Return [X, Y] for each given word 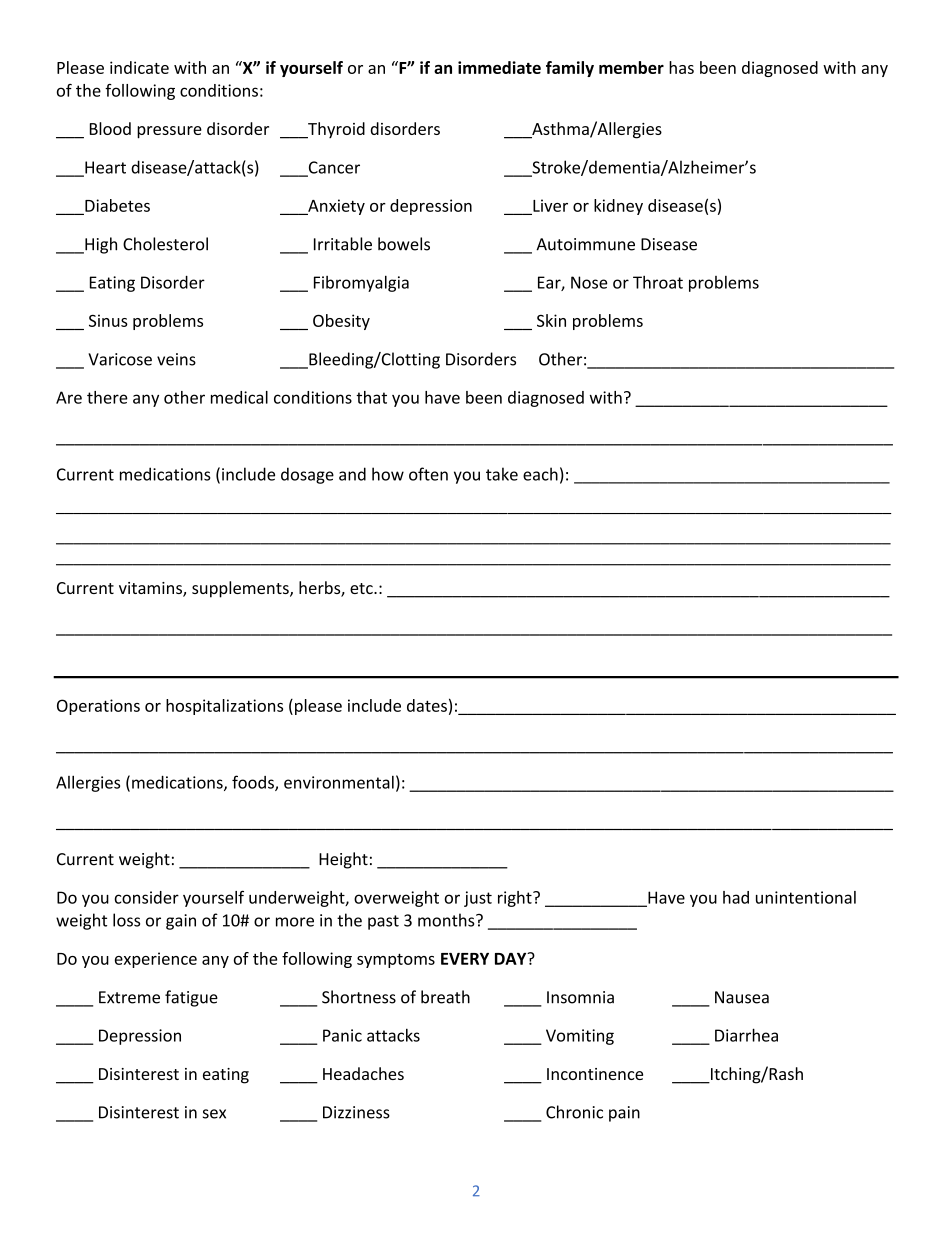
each [540, 474]
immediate [499, 67]
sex [214, 1114]
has [681, 67]
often [428, 474]
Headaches [363, 1073]
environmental [339, 782]
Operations [98, 707]
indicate [139, 67]
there [107, 397]
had [736, 897]
